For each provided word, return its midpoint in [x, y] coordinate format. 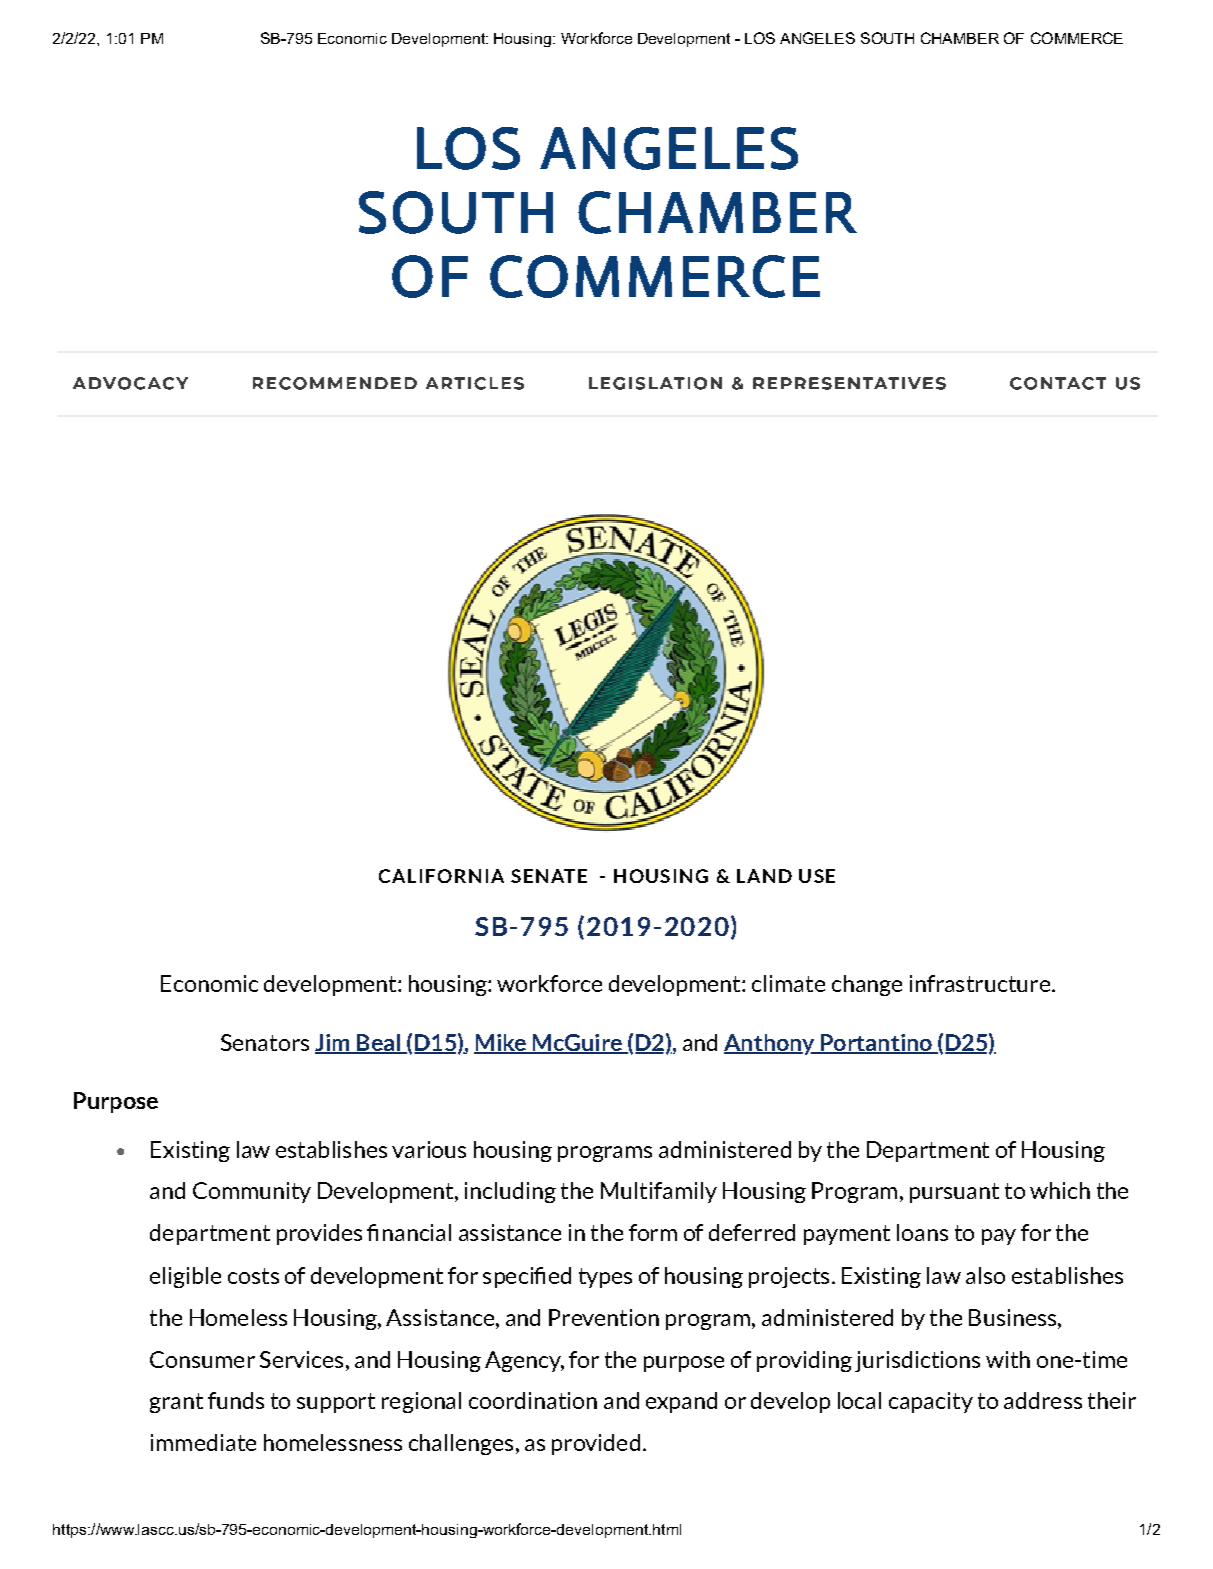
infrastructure [980, 983]
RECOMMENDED [335, 383]
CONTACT [1058, 383]
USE [817, 876]
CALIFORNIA [441, 876]
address [1043, 1400]
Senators [265, 1042]
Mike [501, 1043]
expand [681, 1402]
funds [236, 1400]
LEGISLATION [655, 383]
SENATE [549, 876]
